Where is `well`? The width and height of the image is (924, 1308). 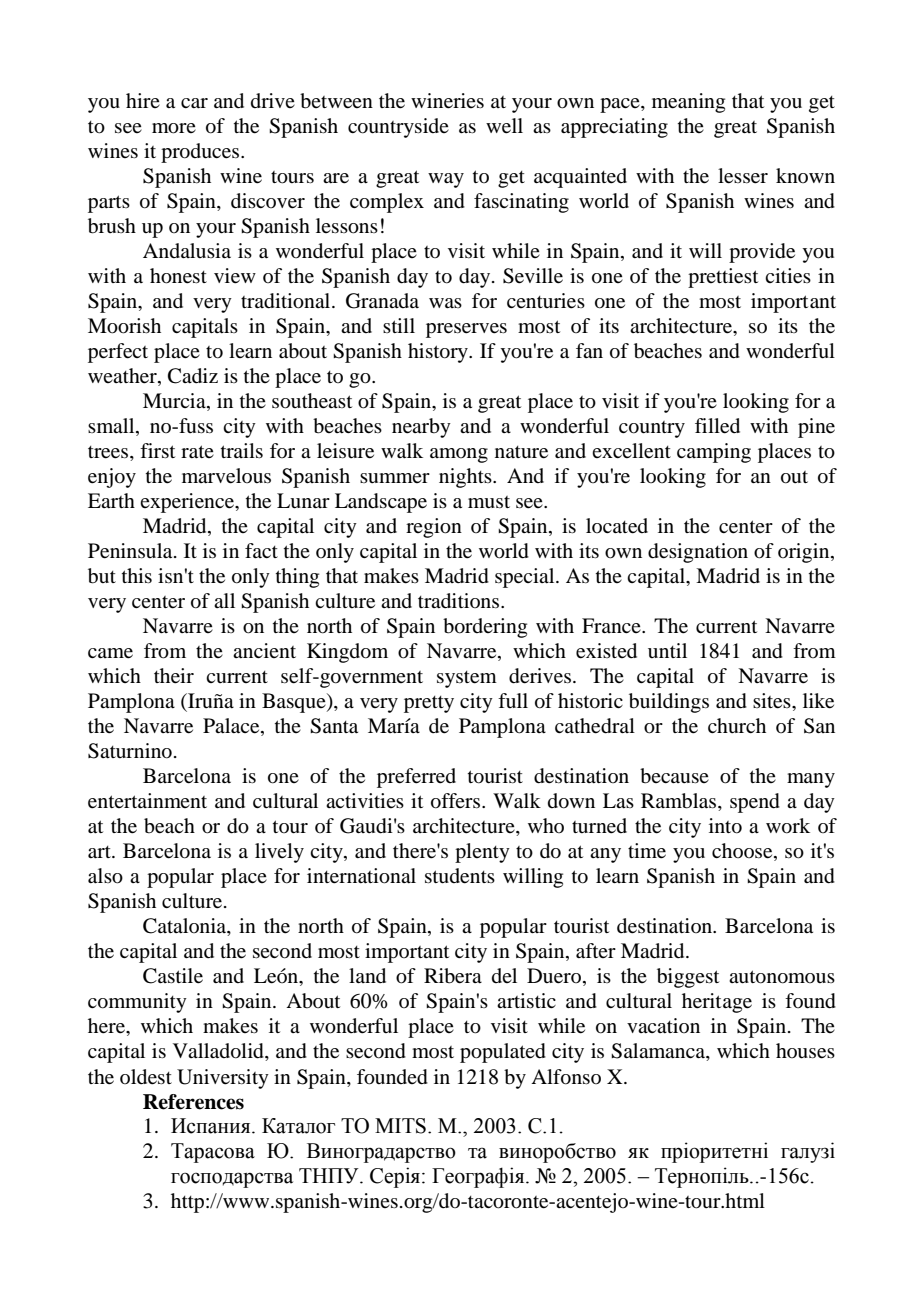
well is located at coordinates (504, 126).
